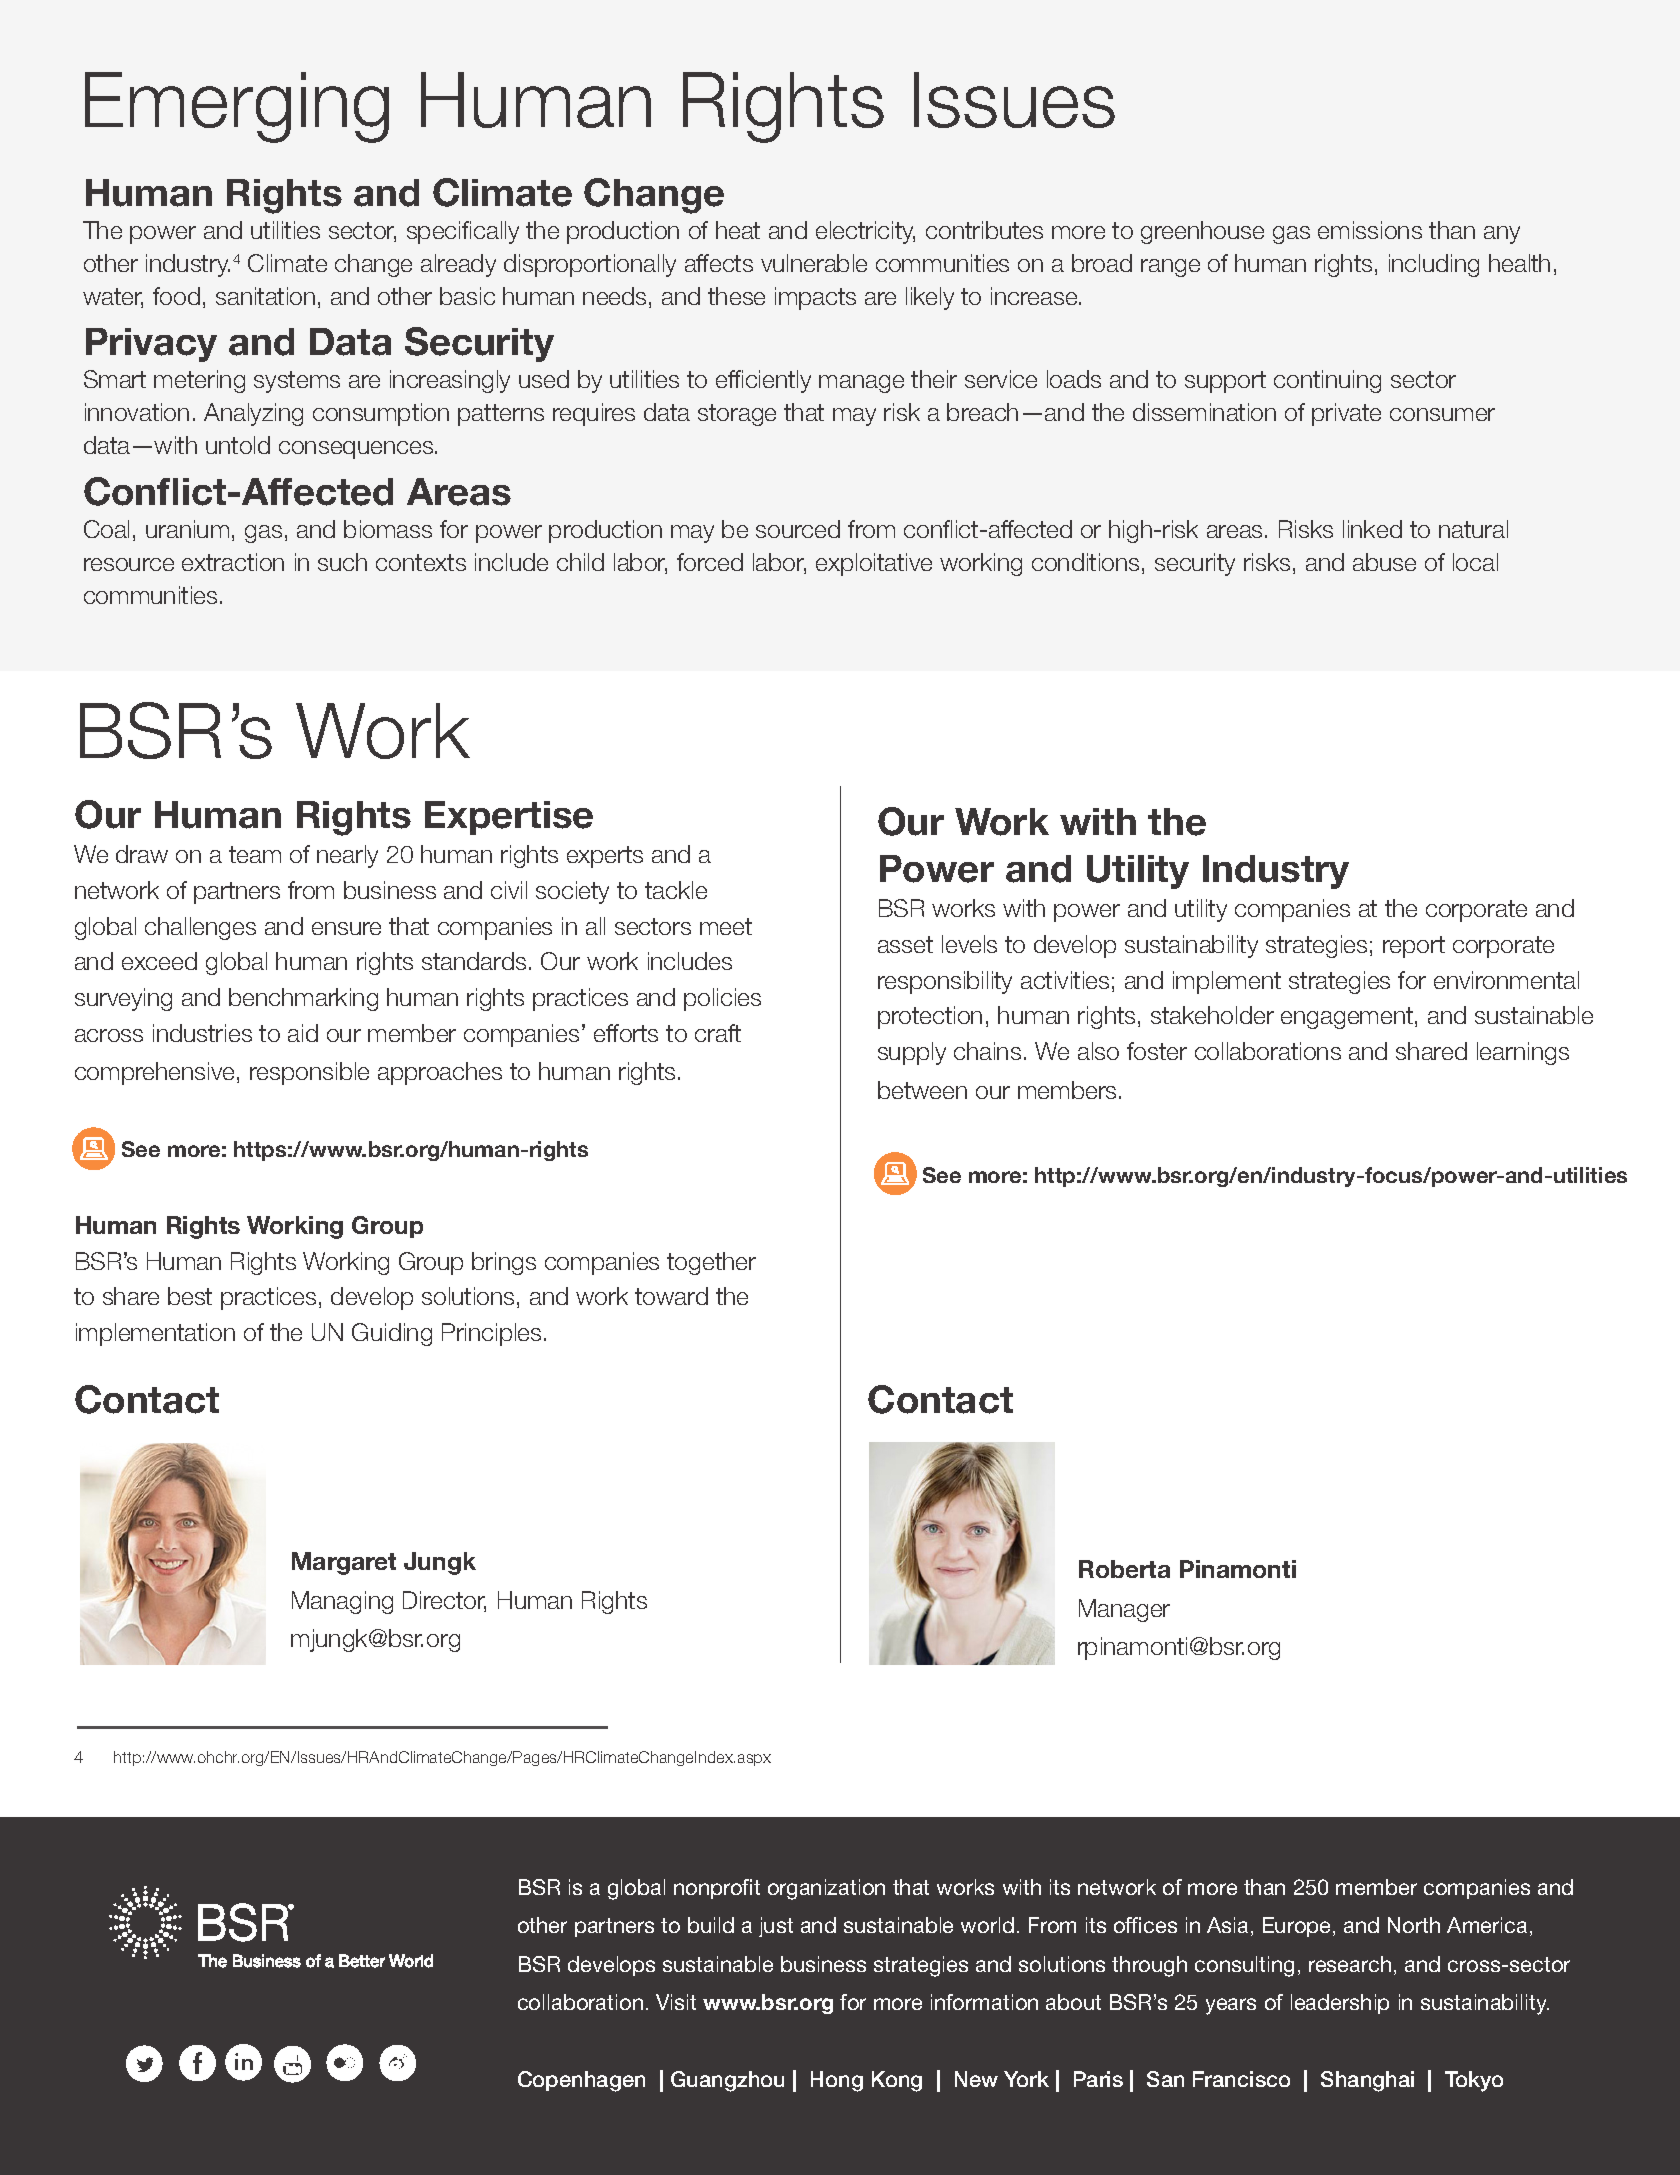 The image size is (1680, 2175). What do you see at coordinates (309, 1073) in the image?
I see `responsible` at bounding box center [309, 1073].
